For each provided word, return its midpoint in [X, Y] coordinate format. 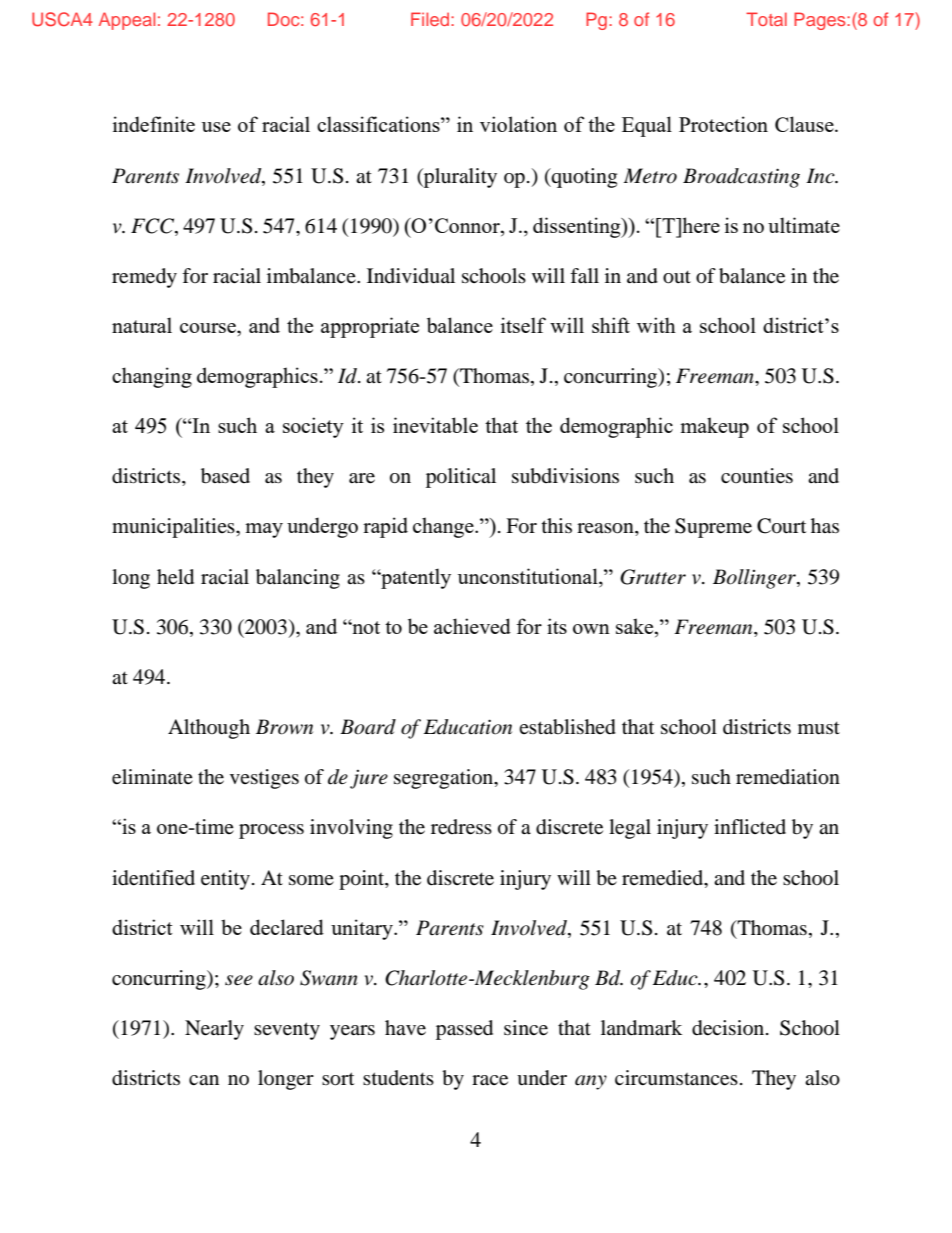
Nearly [214, 1030]
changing [152, 377]
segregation [445, 779]
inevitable [435, 425]
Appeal [127, 21]
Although [209, 729]
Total [766, 19]
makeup [714, 427]
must [819, 728]
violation [518, 124]
